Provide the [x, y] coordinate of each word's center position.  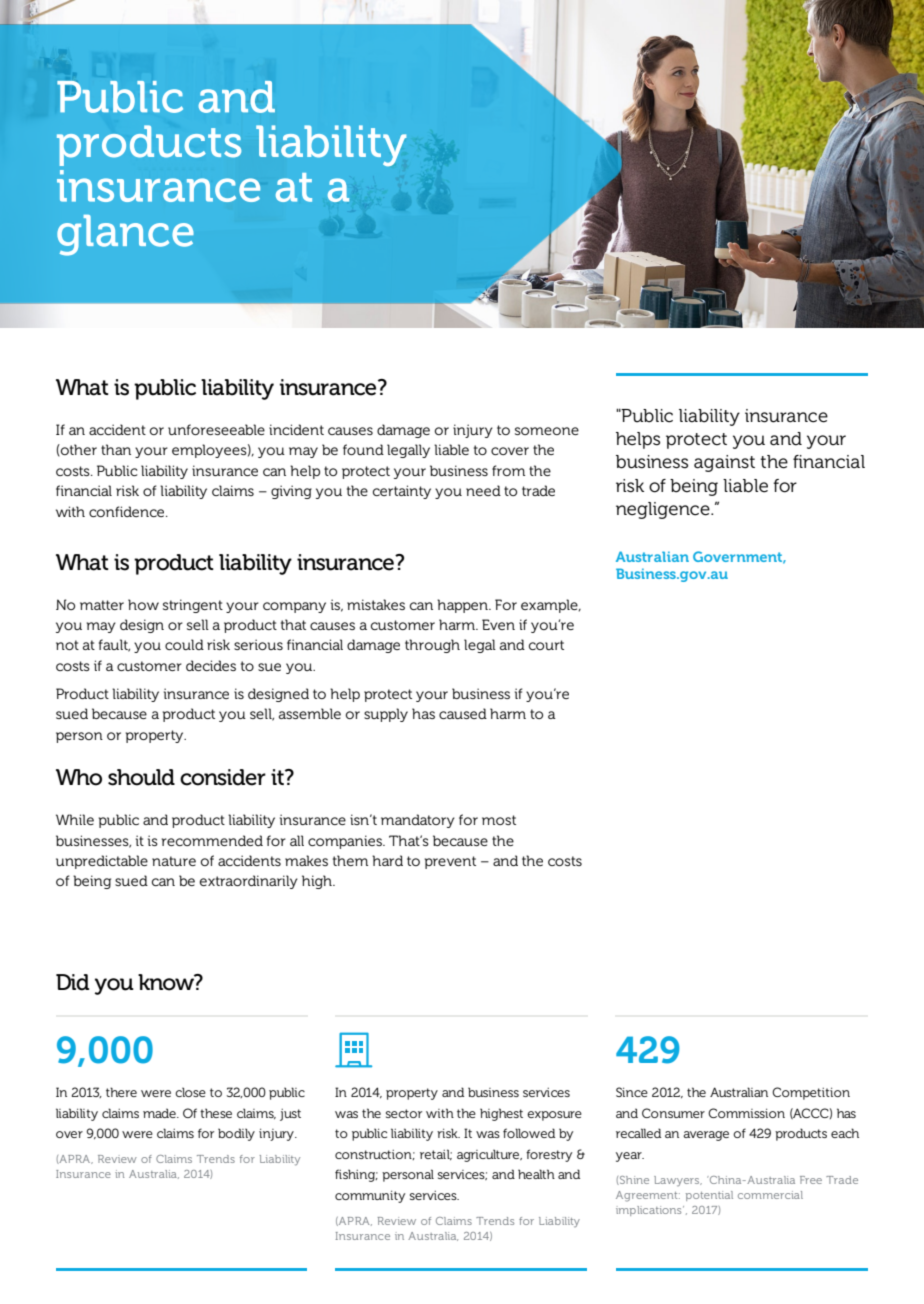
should [141, 777]
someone [547, 431]
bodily [236, 1134]
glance [125, 235]
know [167, 982]
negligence [664, 510]
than [116, 449]
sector [404, 1113]
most [499, 820]
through [432, 646]
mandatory [418, 821]
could [184, 644]
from [508, 470]
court [546, 645]
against [724, 463]
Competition [811, 1093]
